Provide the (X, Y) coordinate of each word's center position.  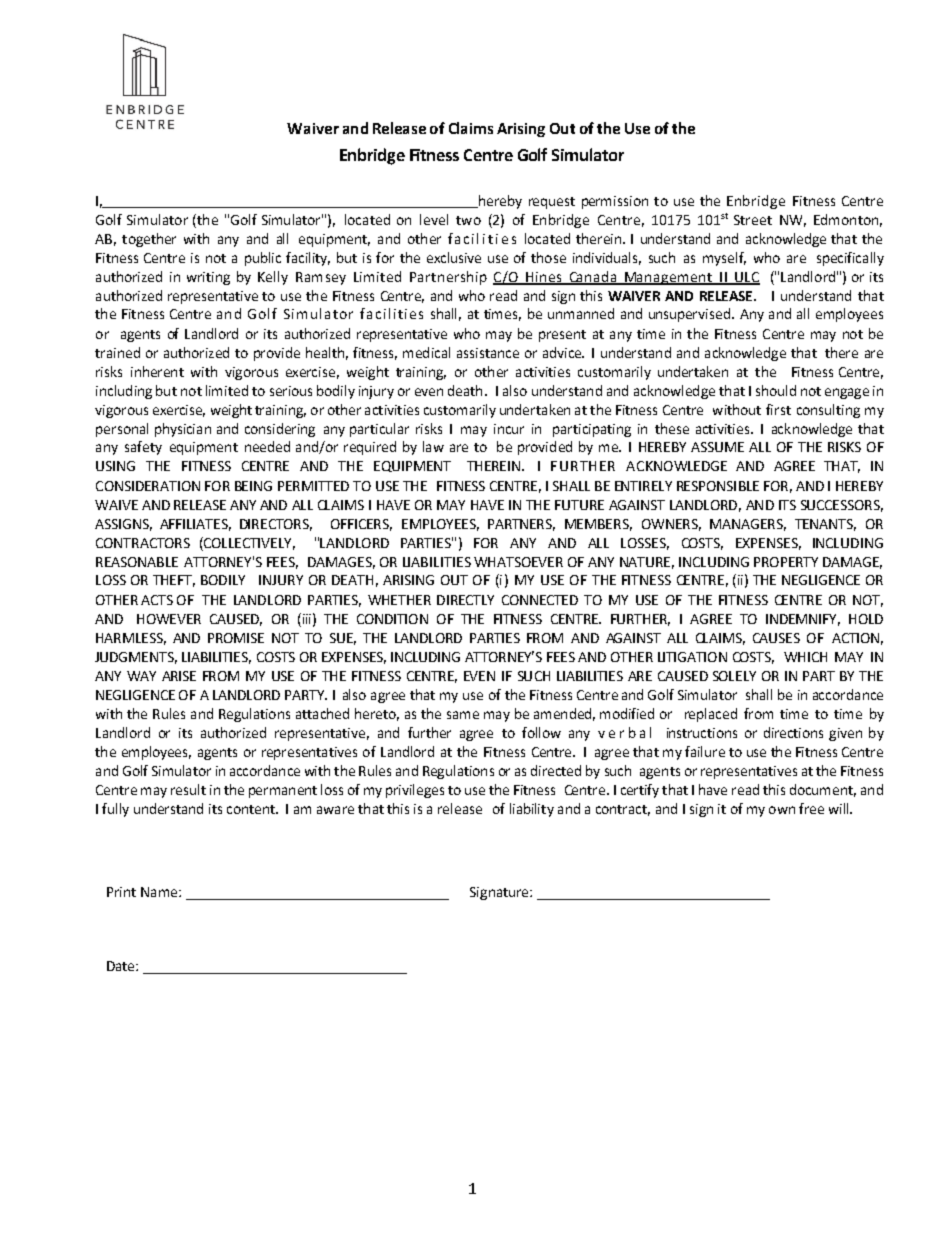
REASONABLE (137, 562)
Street (753, 220)
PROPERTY (786, 562)
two (468, 220)
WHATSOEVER (518, 562)
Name (159, 892)
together (149, 240)
